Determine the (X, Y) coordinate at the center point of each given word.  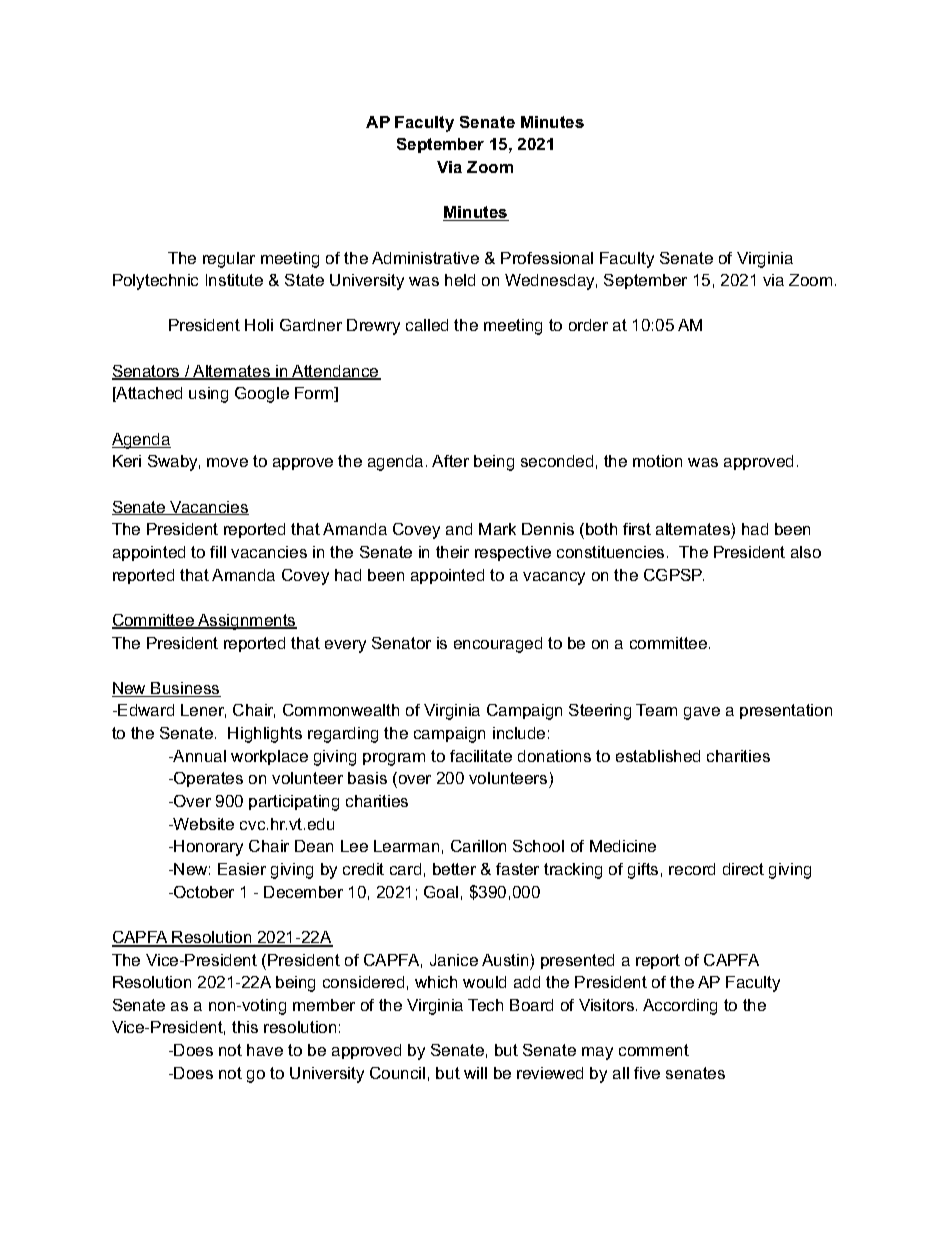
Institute (234, 280)
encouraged (498, 645)
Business (185, 689)
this (245, 1027)
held (460, 280)
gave (702, 713)
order (588, 325)
